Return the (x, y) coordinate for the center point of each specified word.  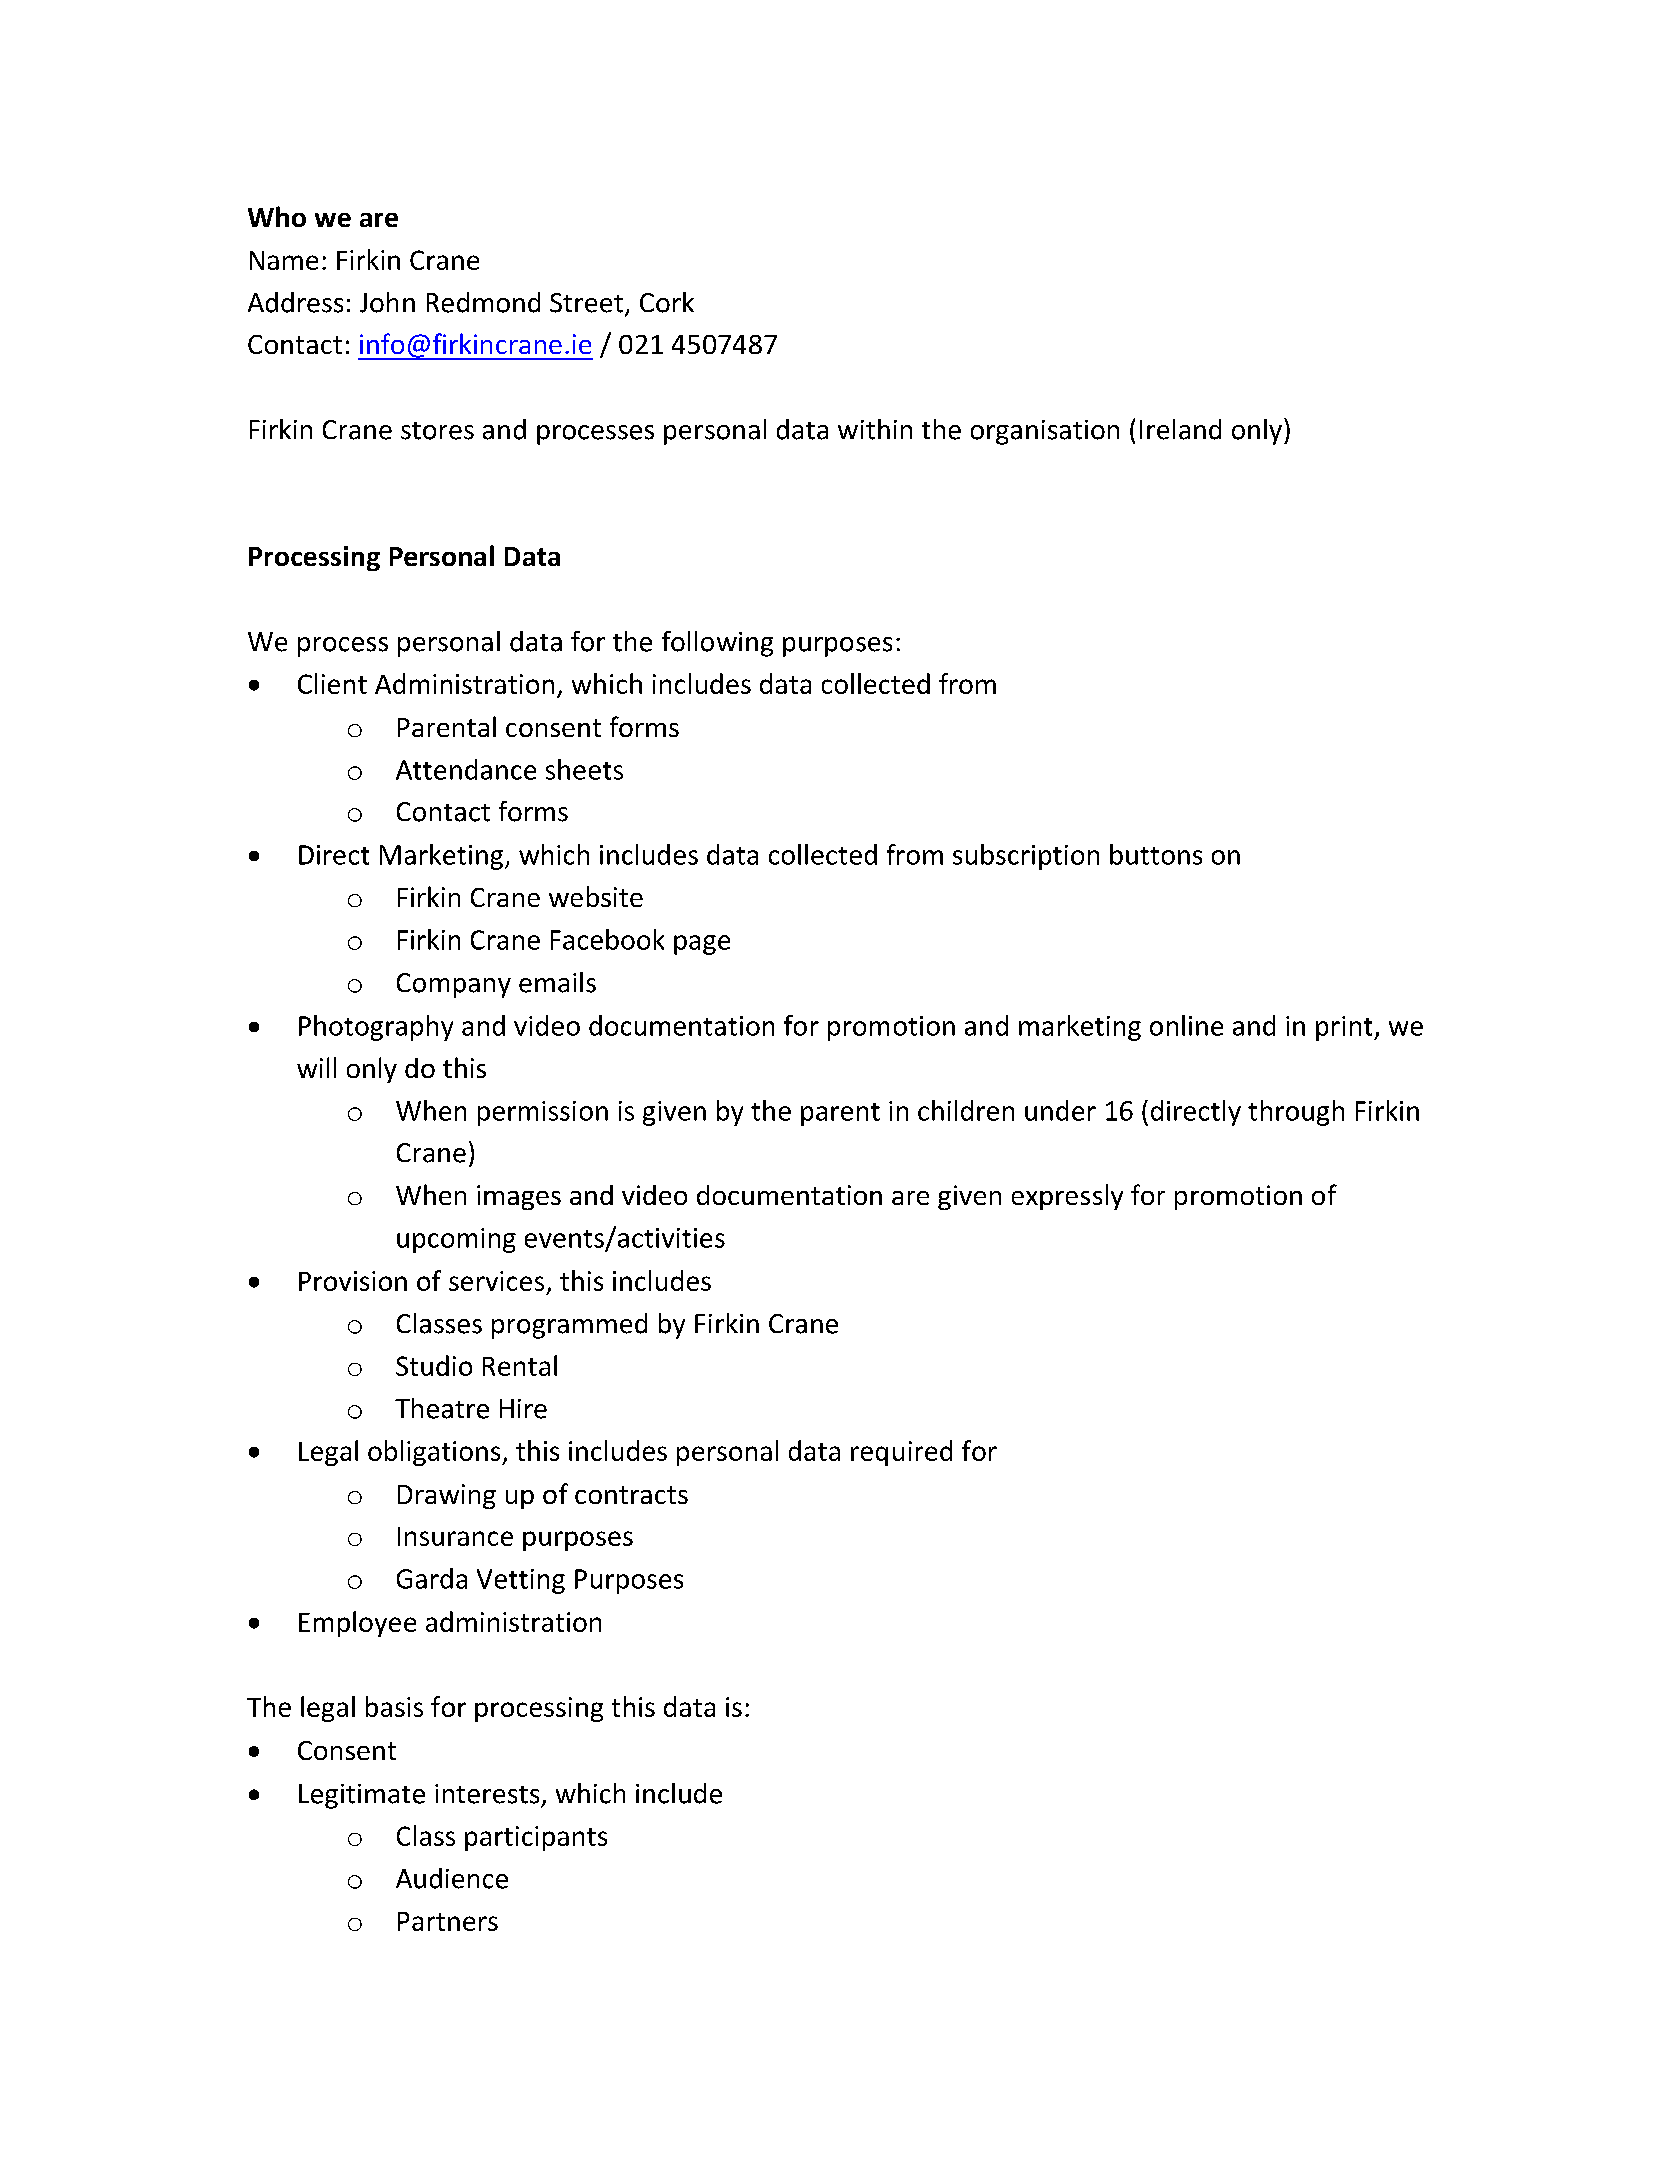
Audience (452, 1878)
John (387, 302)
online (1186, 1025)
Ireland (1180, 429)
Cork (667, 302)
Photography (376, 1028)
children (966, 1110)
